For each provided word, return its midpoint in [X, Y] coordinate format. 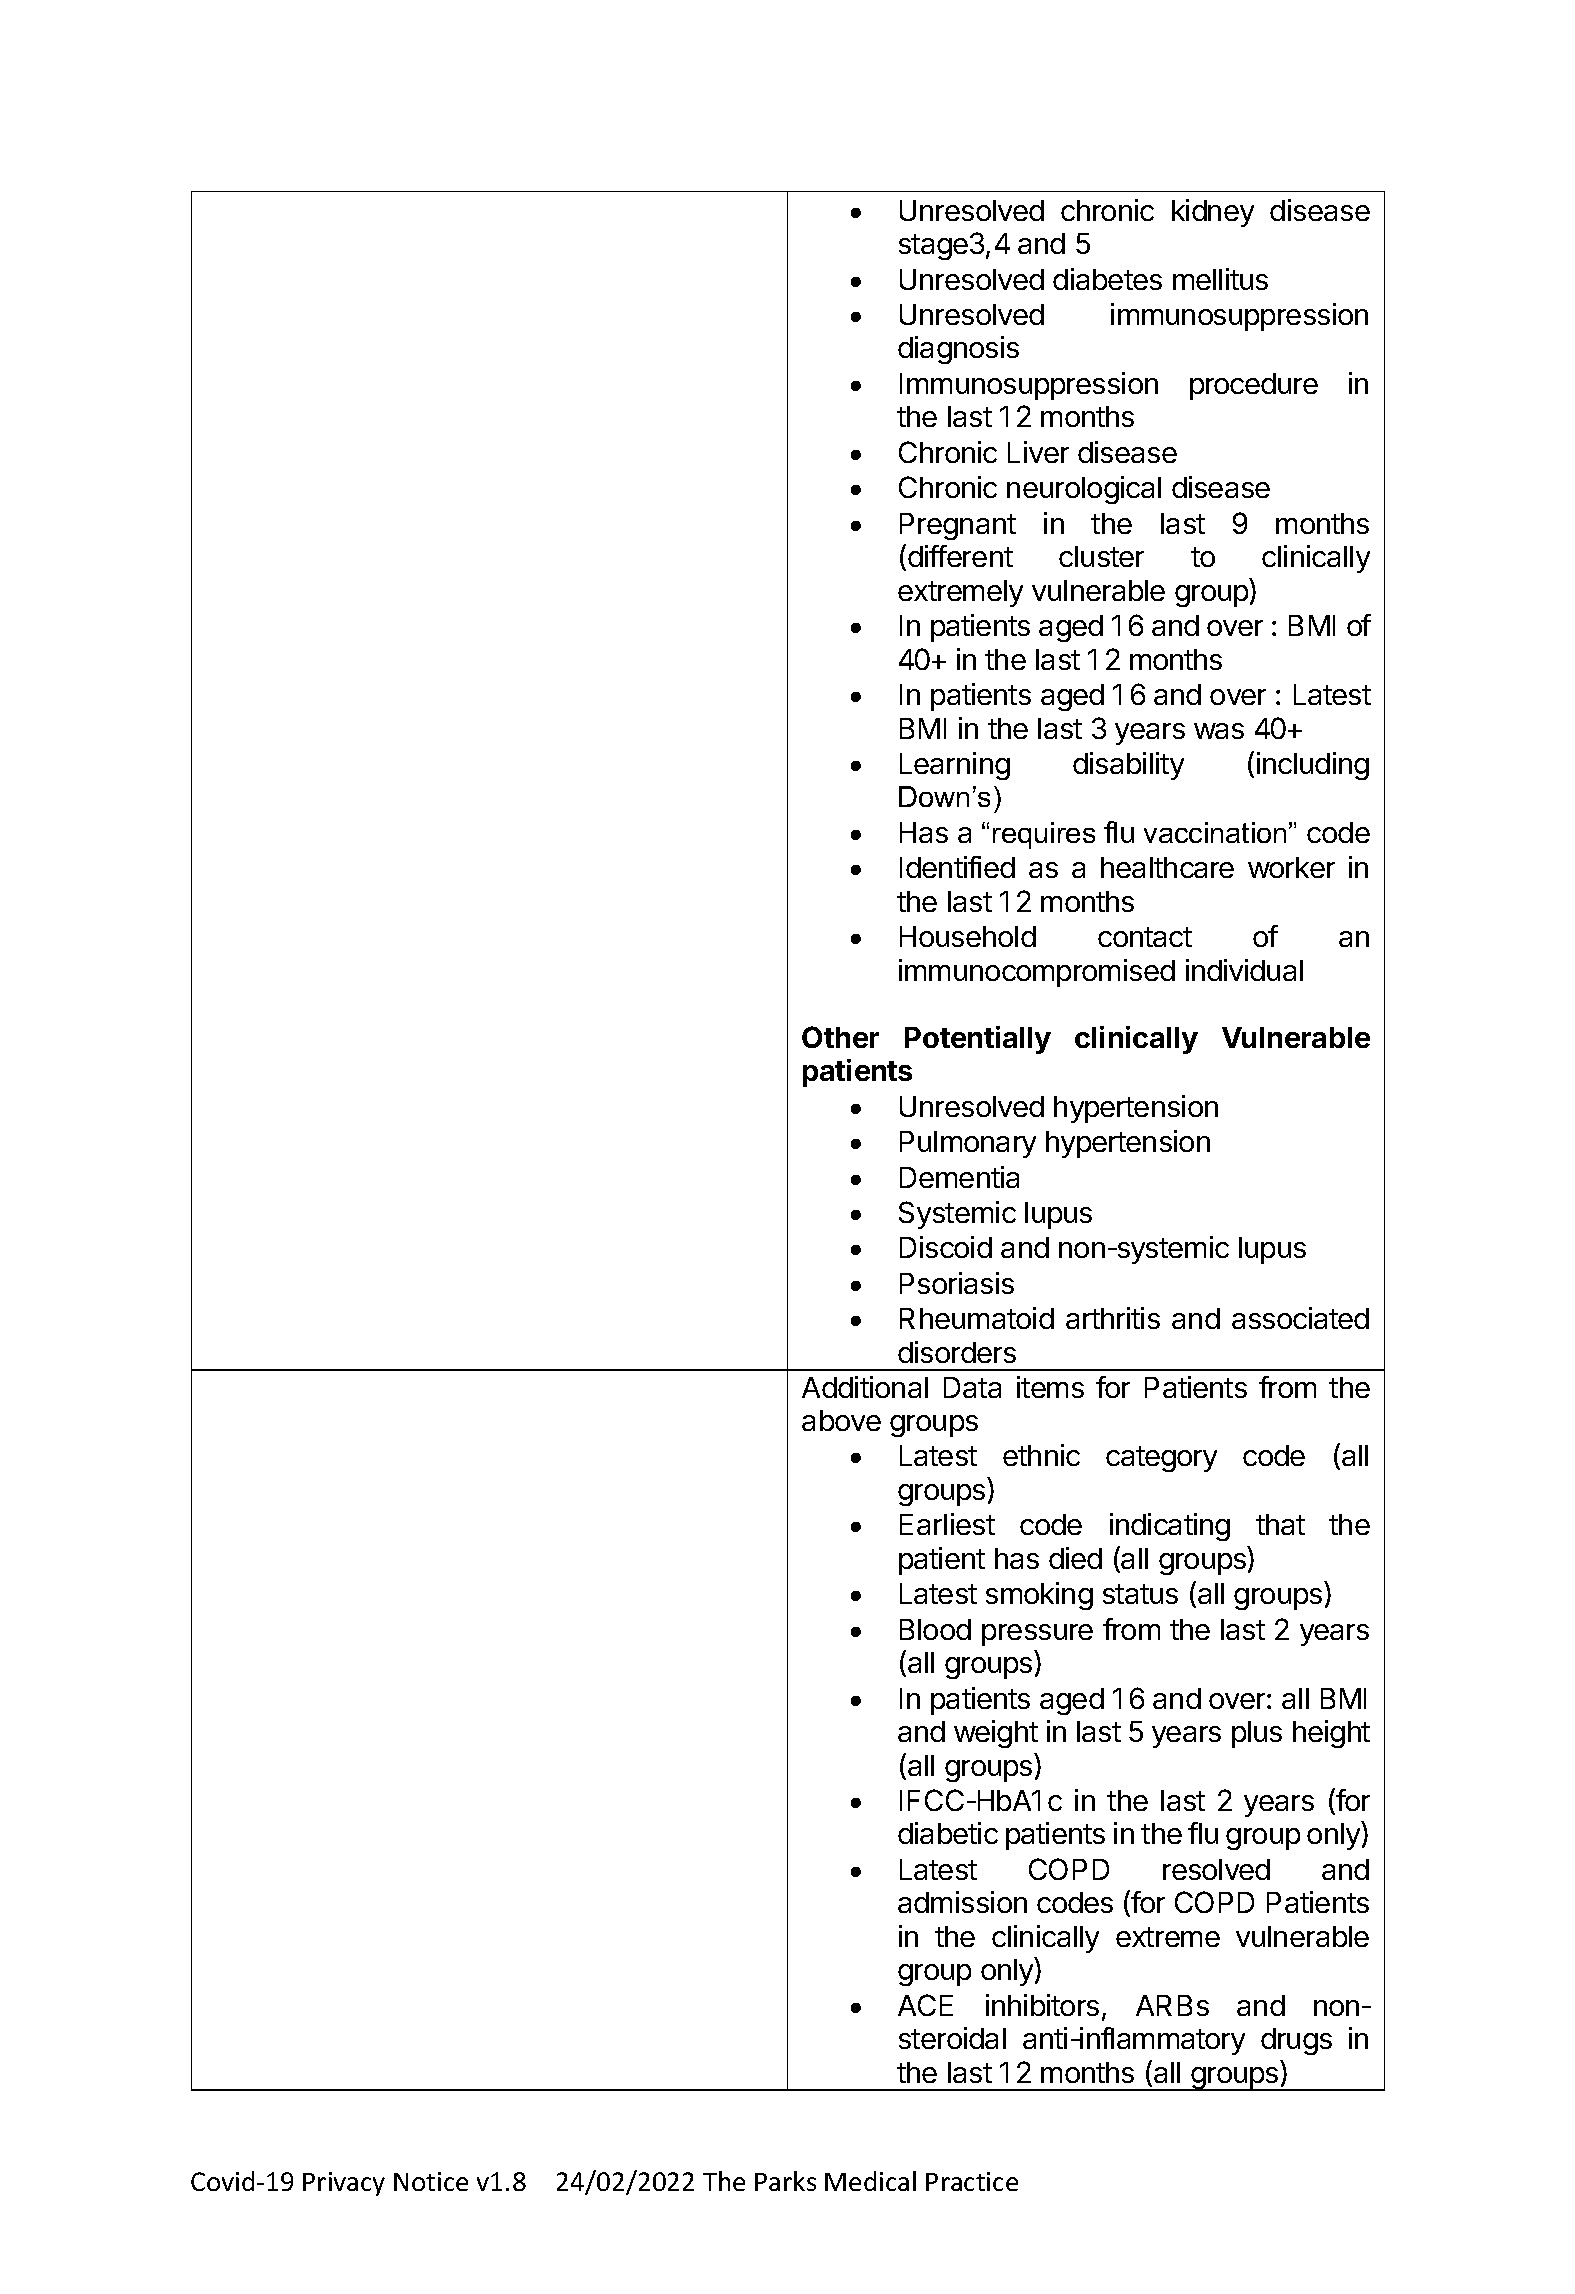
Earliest [947, 1524]
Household [968, 936]
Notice [431, 2181]
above [841, 1420]
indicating [1170, 1527]
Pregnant [958, 526]
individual [1244, 970]
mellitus [1220, 279]
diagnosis [958, 350]
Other [840, 1037]
